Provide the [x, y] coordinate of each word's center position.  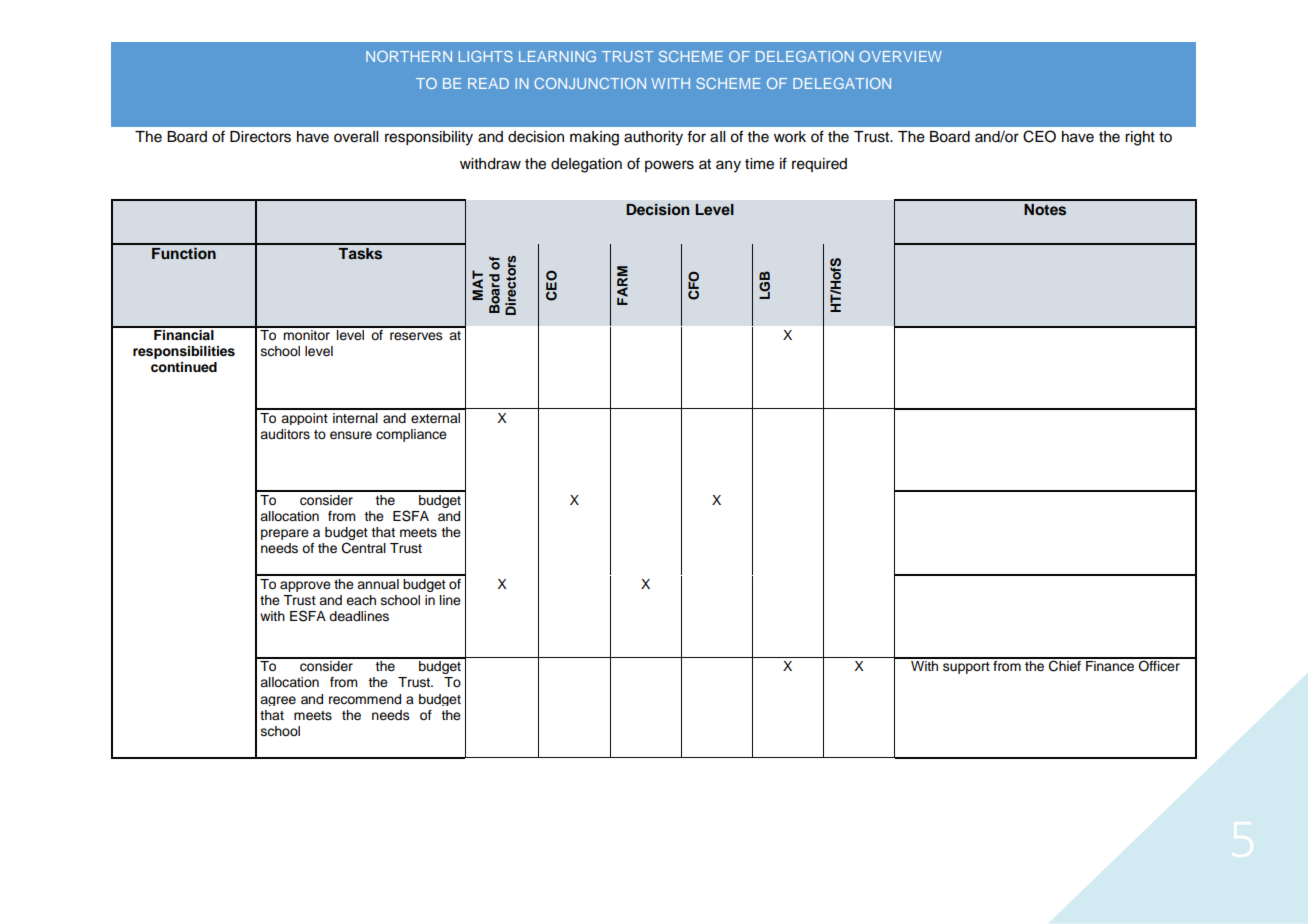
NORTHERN [409, 56]
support [966, 668]
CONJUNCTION [590, 83]
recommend [365, 699]
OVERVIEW [900, 56]
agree [278, 701]
